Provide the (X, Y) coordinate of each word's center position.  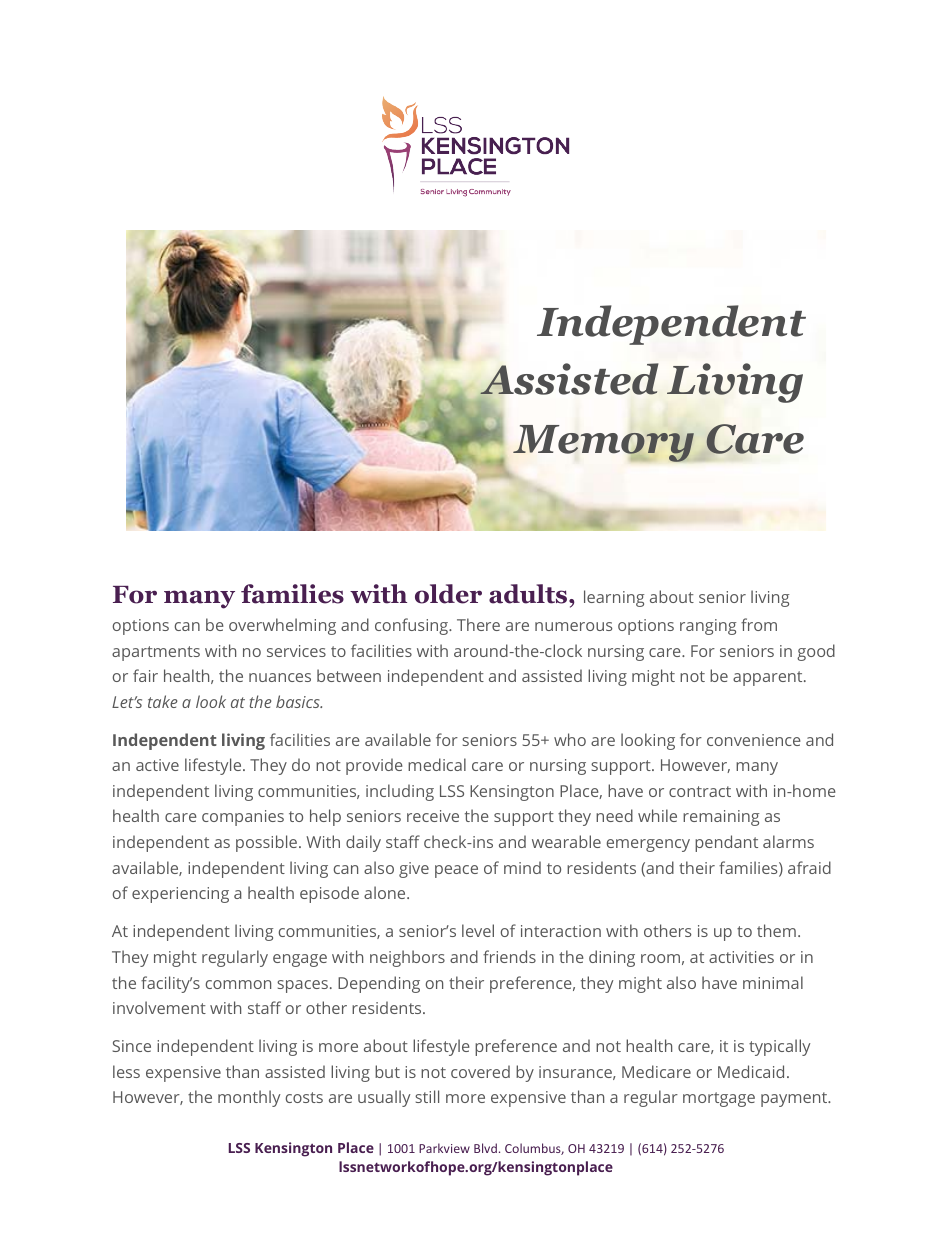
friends (509, 956)
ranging (708, 627)
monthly (249, 1098)
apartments (156, 653)
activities (741, 957)
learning (614, 598)
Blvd (485, 1148)
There (478, 624)
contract (700, 791)
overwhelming (282, 626)
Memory (605, 443)
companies (243, 818)
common (238, 984)
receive (433, 816)
